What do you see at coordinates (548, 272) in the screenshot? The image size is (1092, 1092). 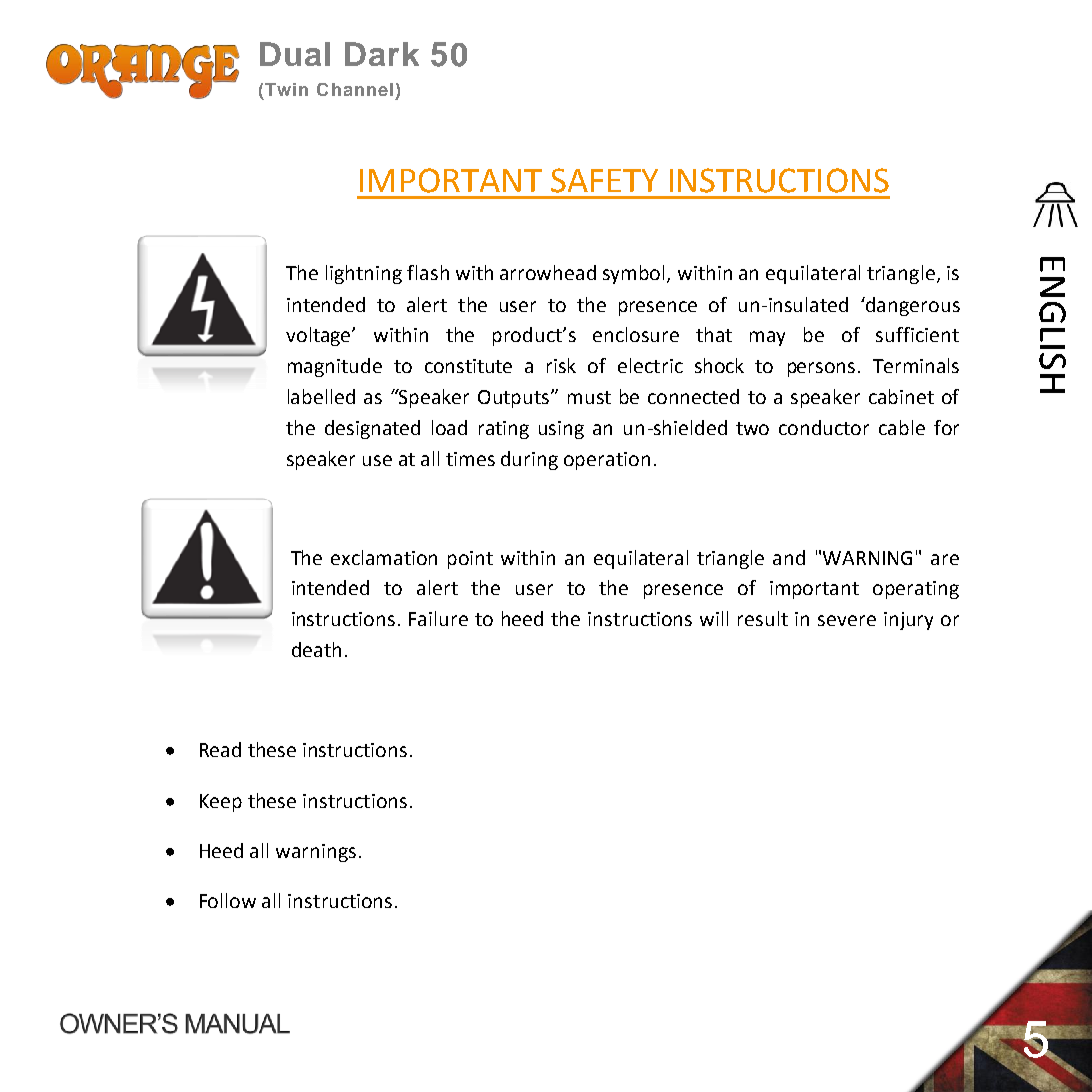 I see `arrowhead` at bounding box center [548, 272].
